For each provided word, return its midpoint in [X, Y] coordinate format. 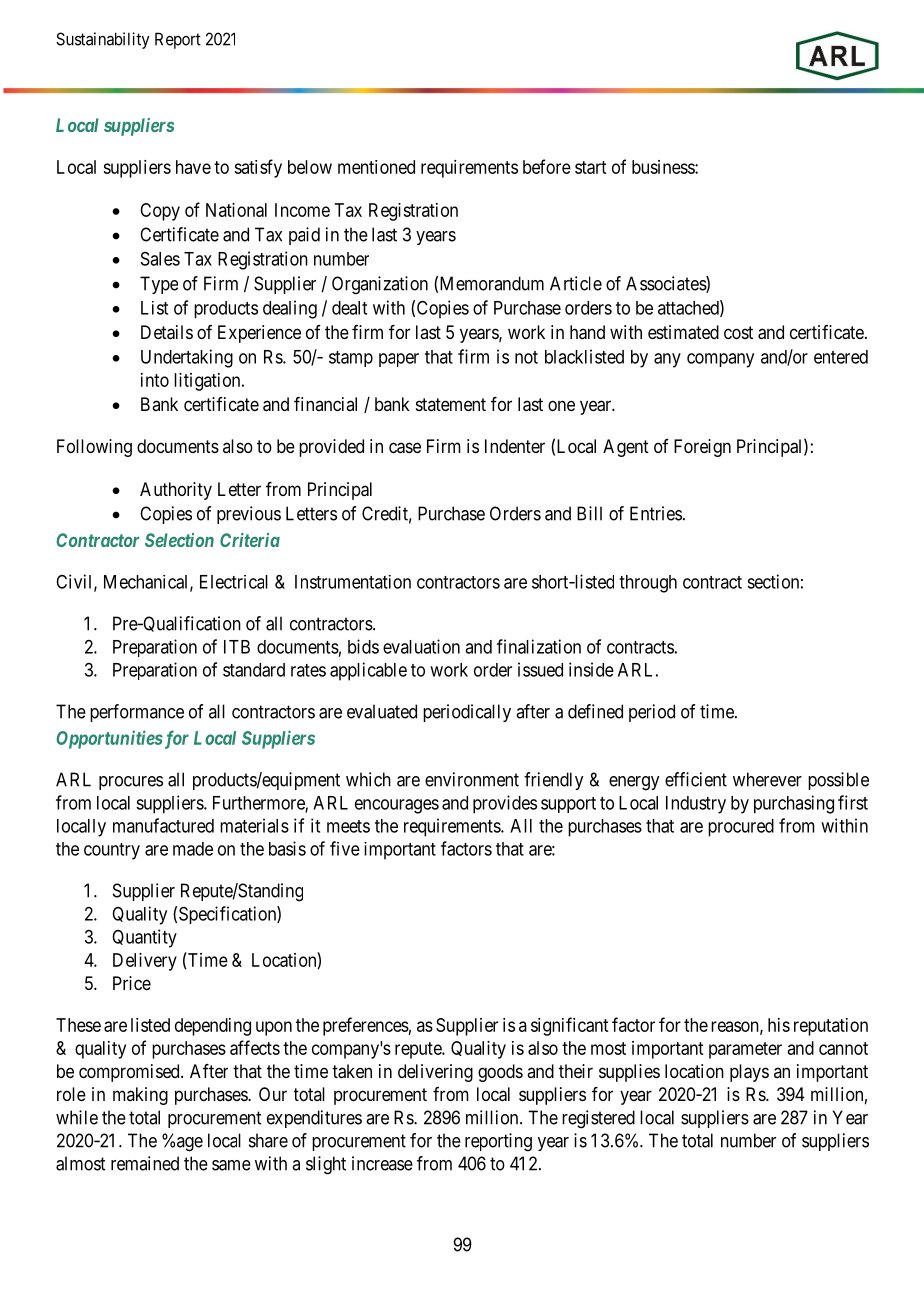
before [547, 166]
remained [145, 1163]
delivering [435, 1073]
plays [749, 1073]
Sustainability [103, 40]
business [664, 167]
